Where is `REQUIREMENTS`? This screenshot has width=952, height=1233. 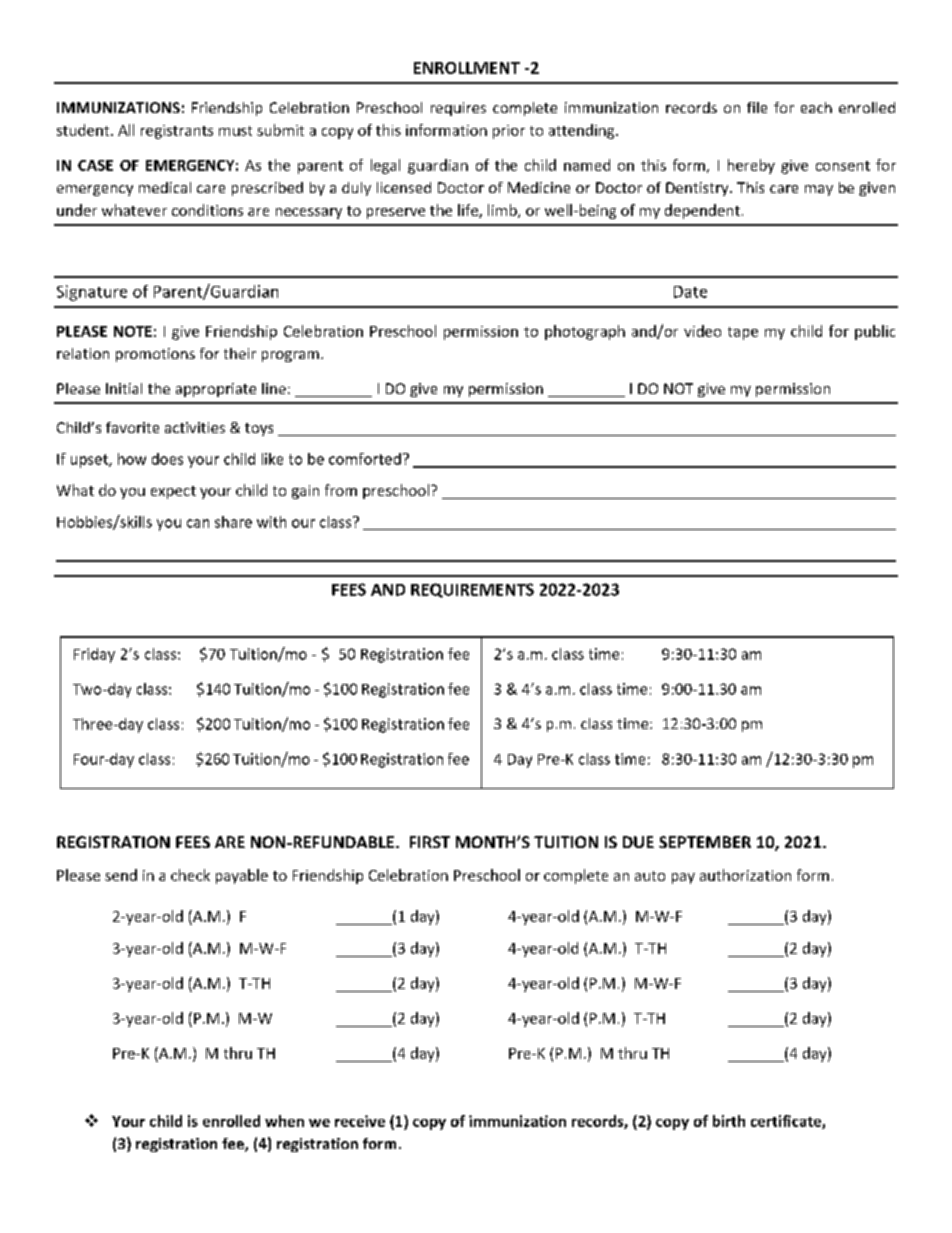 REQUIREMENTS is located at coordinates (472, 590).
